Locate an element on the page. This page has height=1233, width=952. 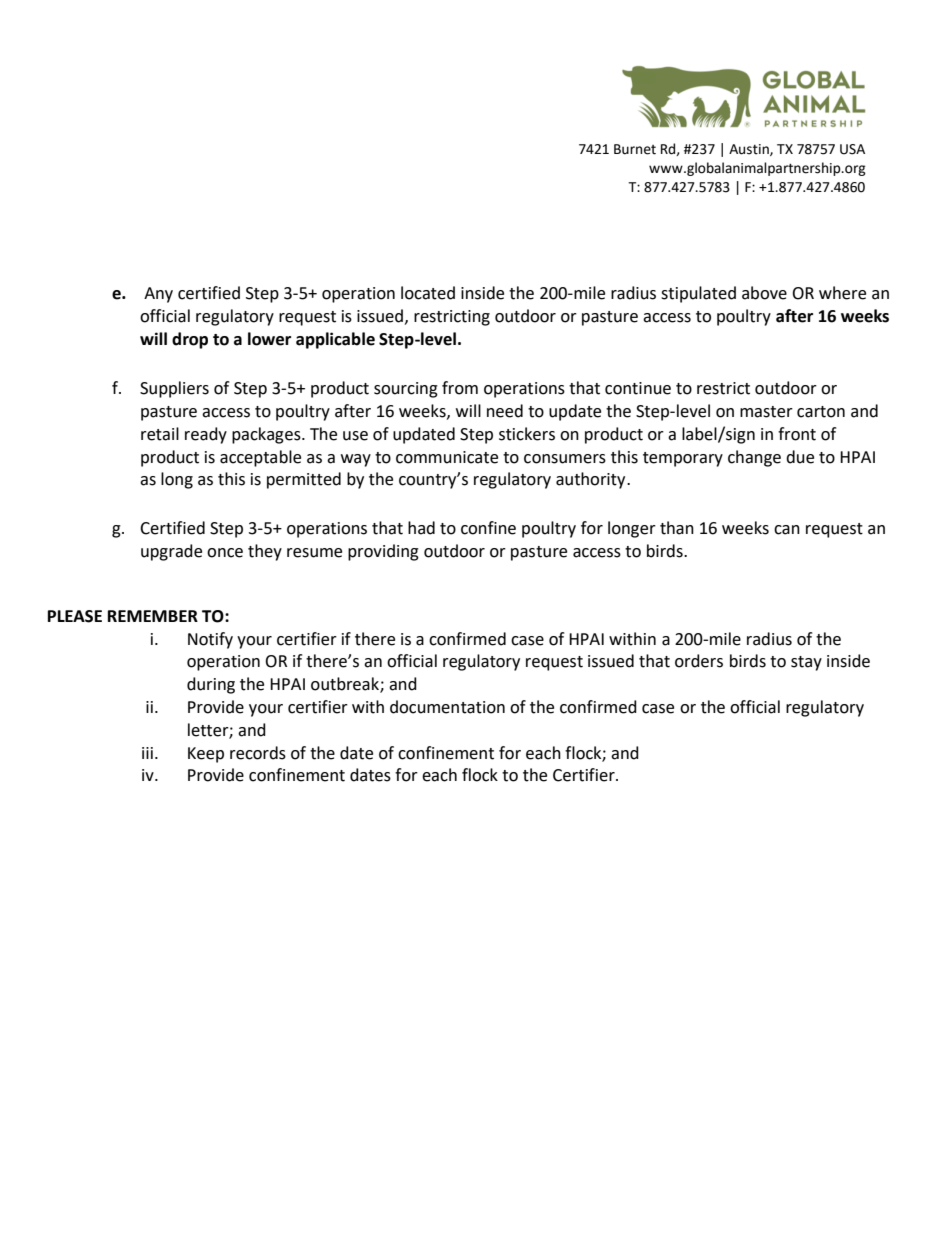
Austin is located at coordinates (750, 150).
